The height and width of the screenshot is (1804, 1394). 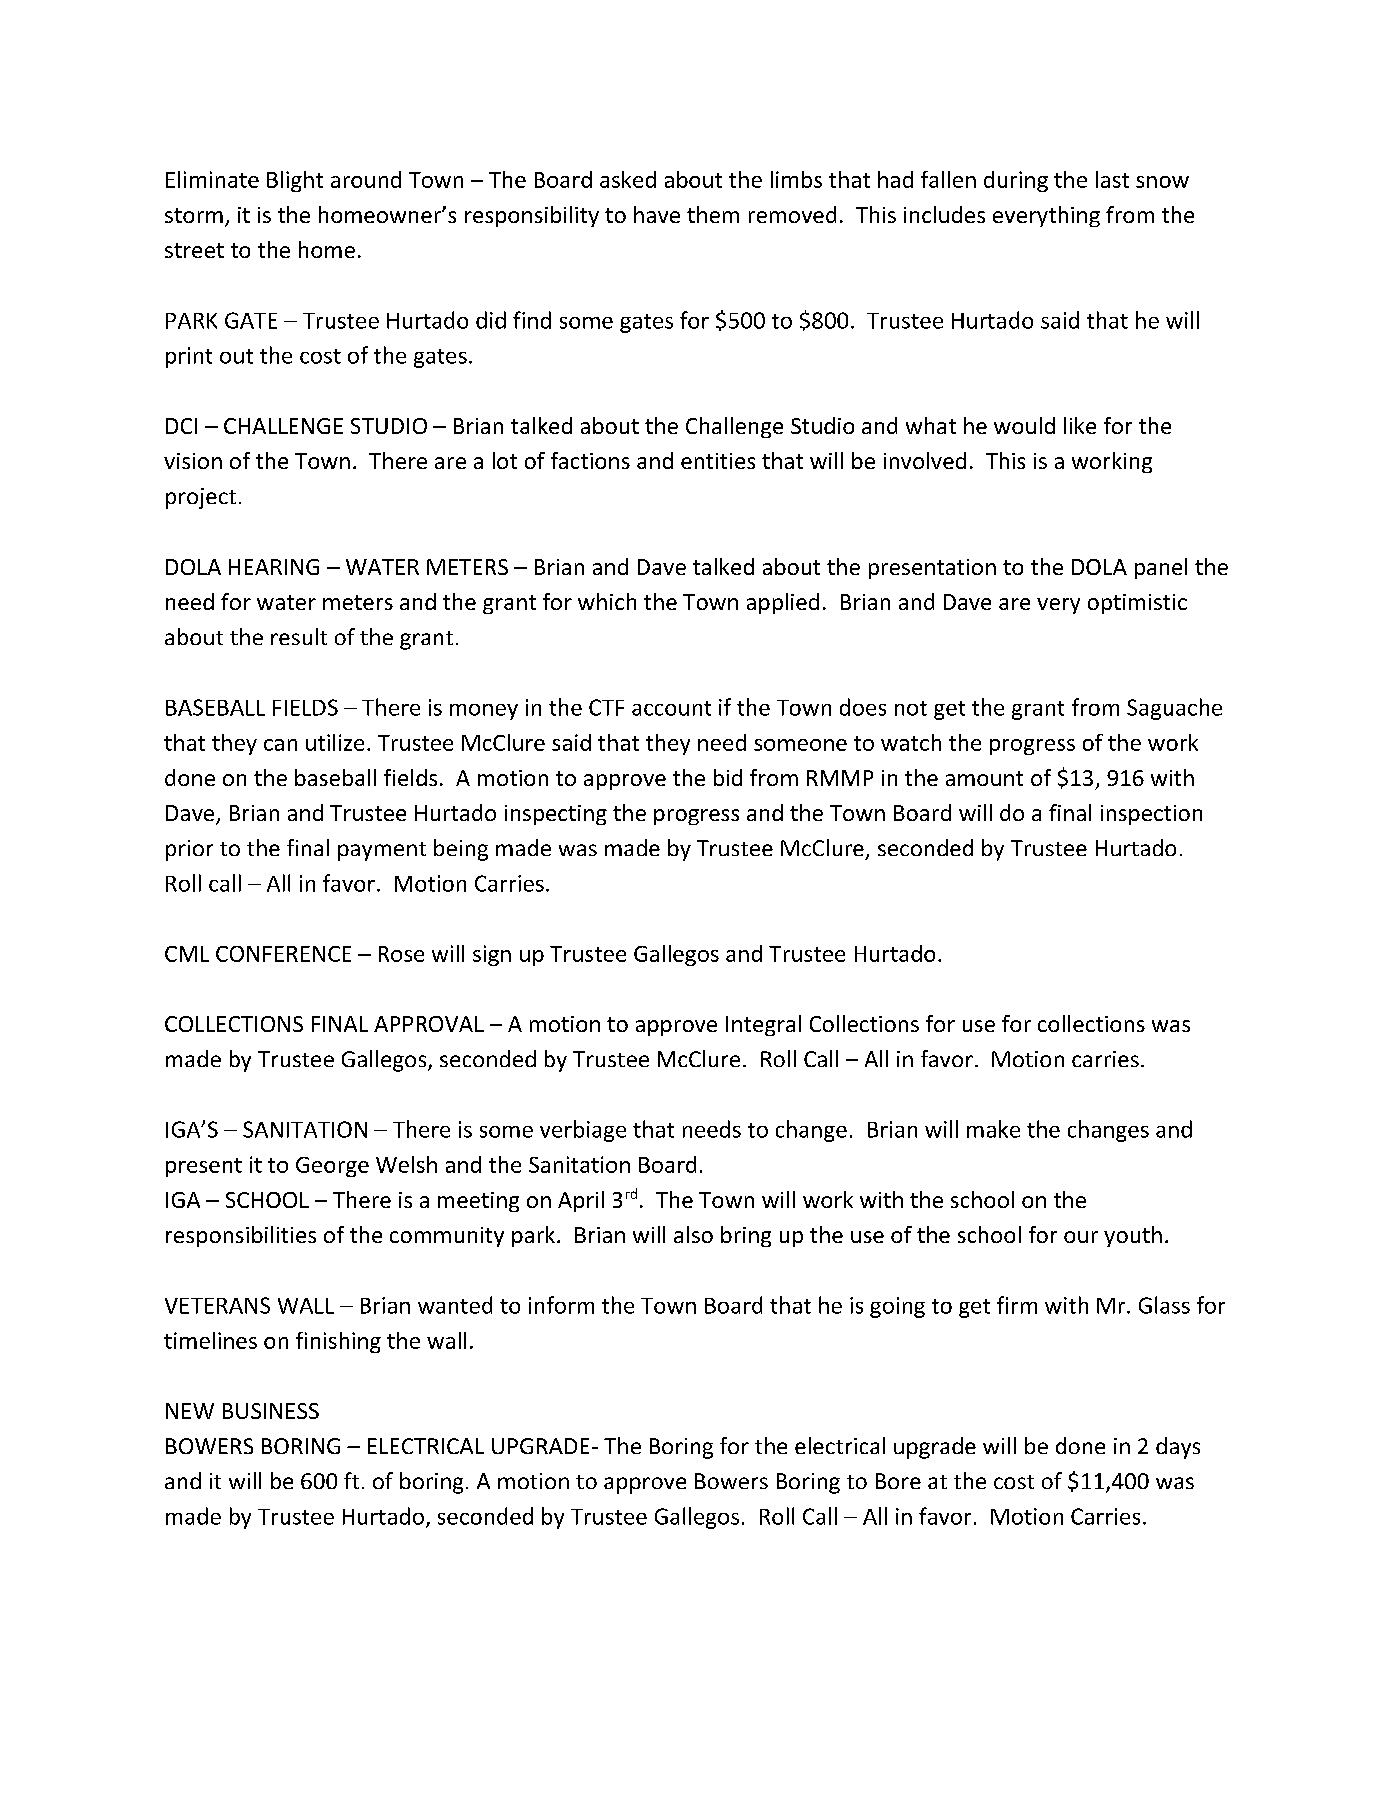 I want to click on Integral, so click(x=763, y=1025).
